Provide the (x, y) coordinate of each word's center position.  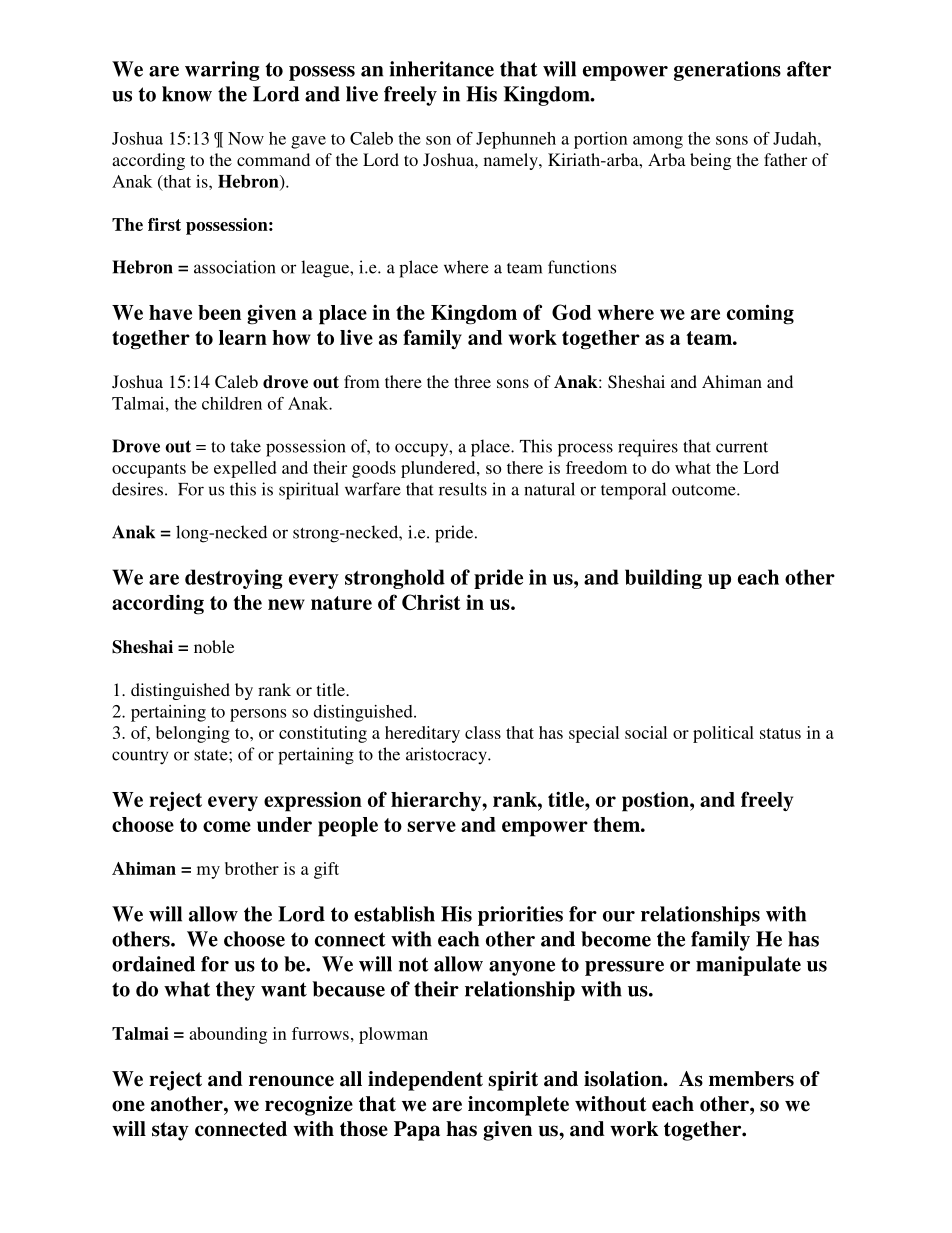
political (723, 734)
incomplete (518, 1106)
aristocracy (447, 755)
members (751, 1079)
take (246, 446)
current (742, 447)
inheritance (441, 69)
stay (170, 1131)
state (212, 755)
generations (727, 71)
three (472, 381)
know (187, 94)
